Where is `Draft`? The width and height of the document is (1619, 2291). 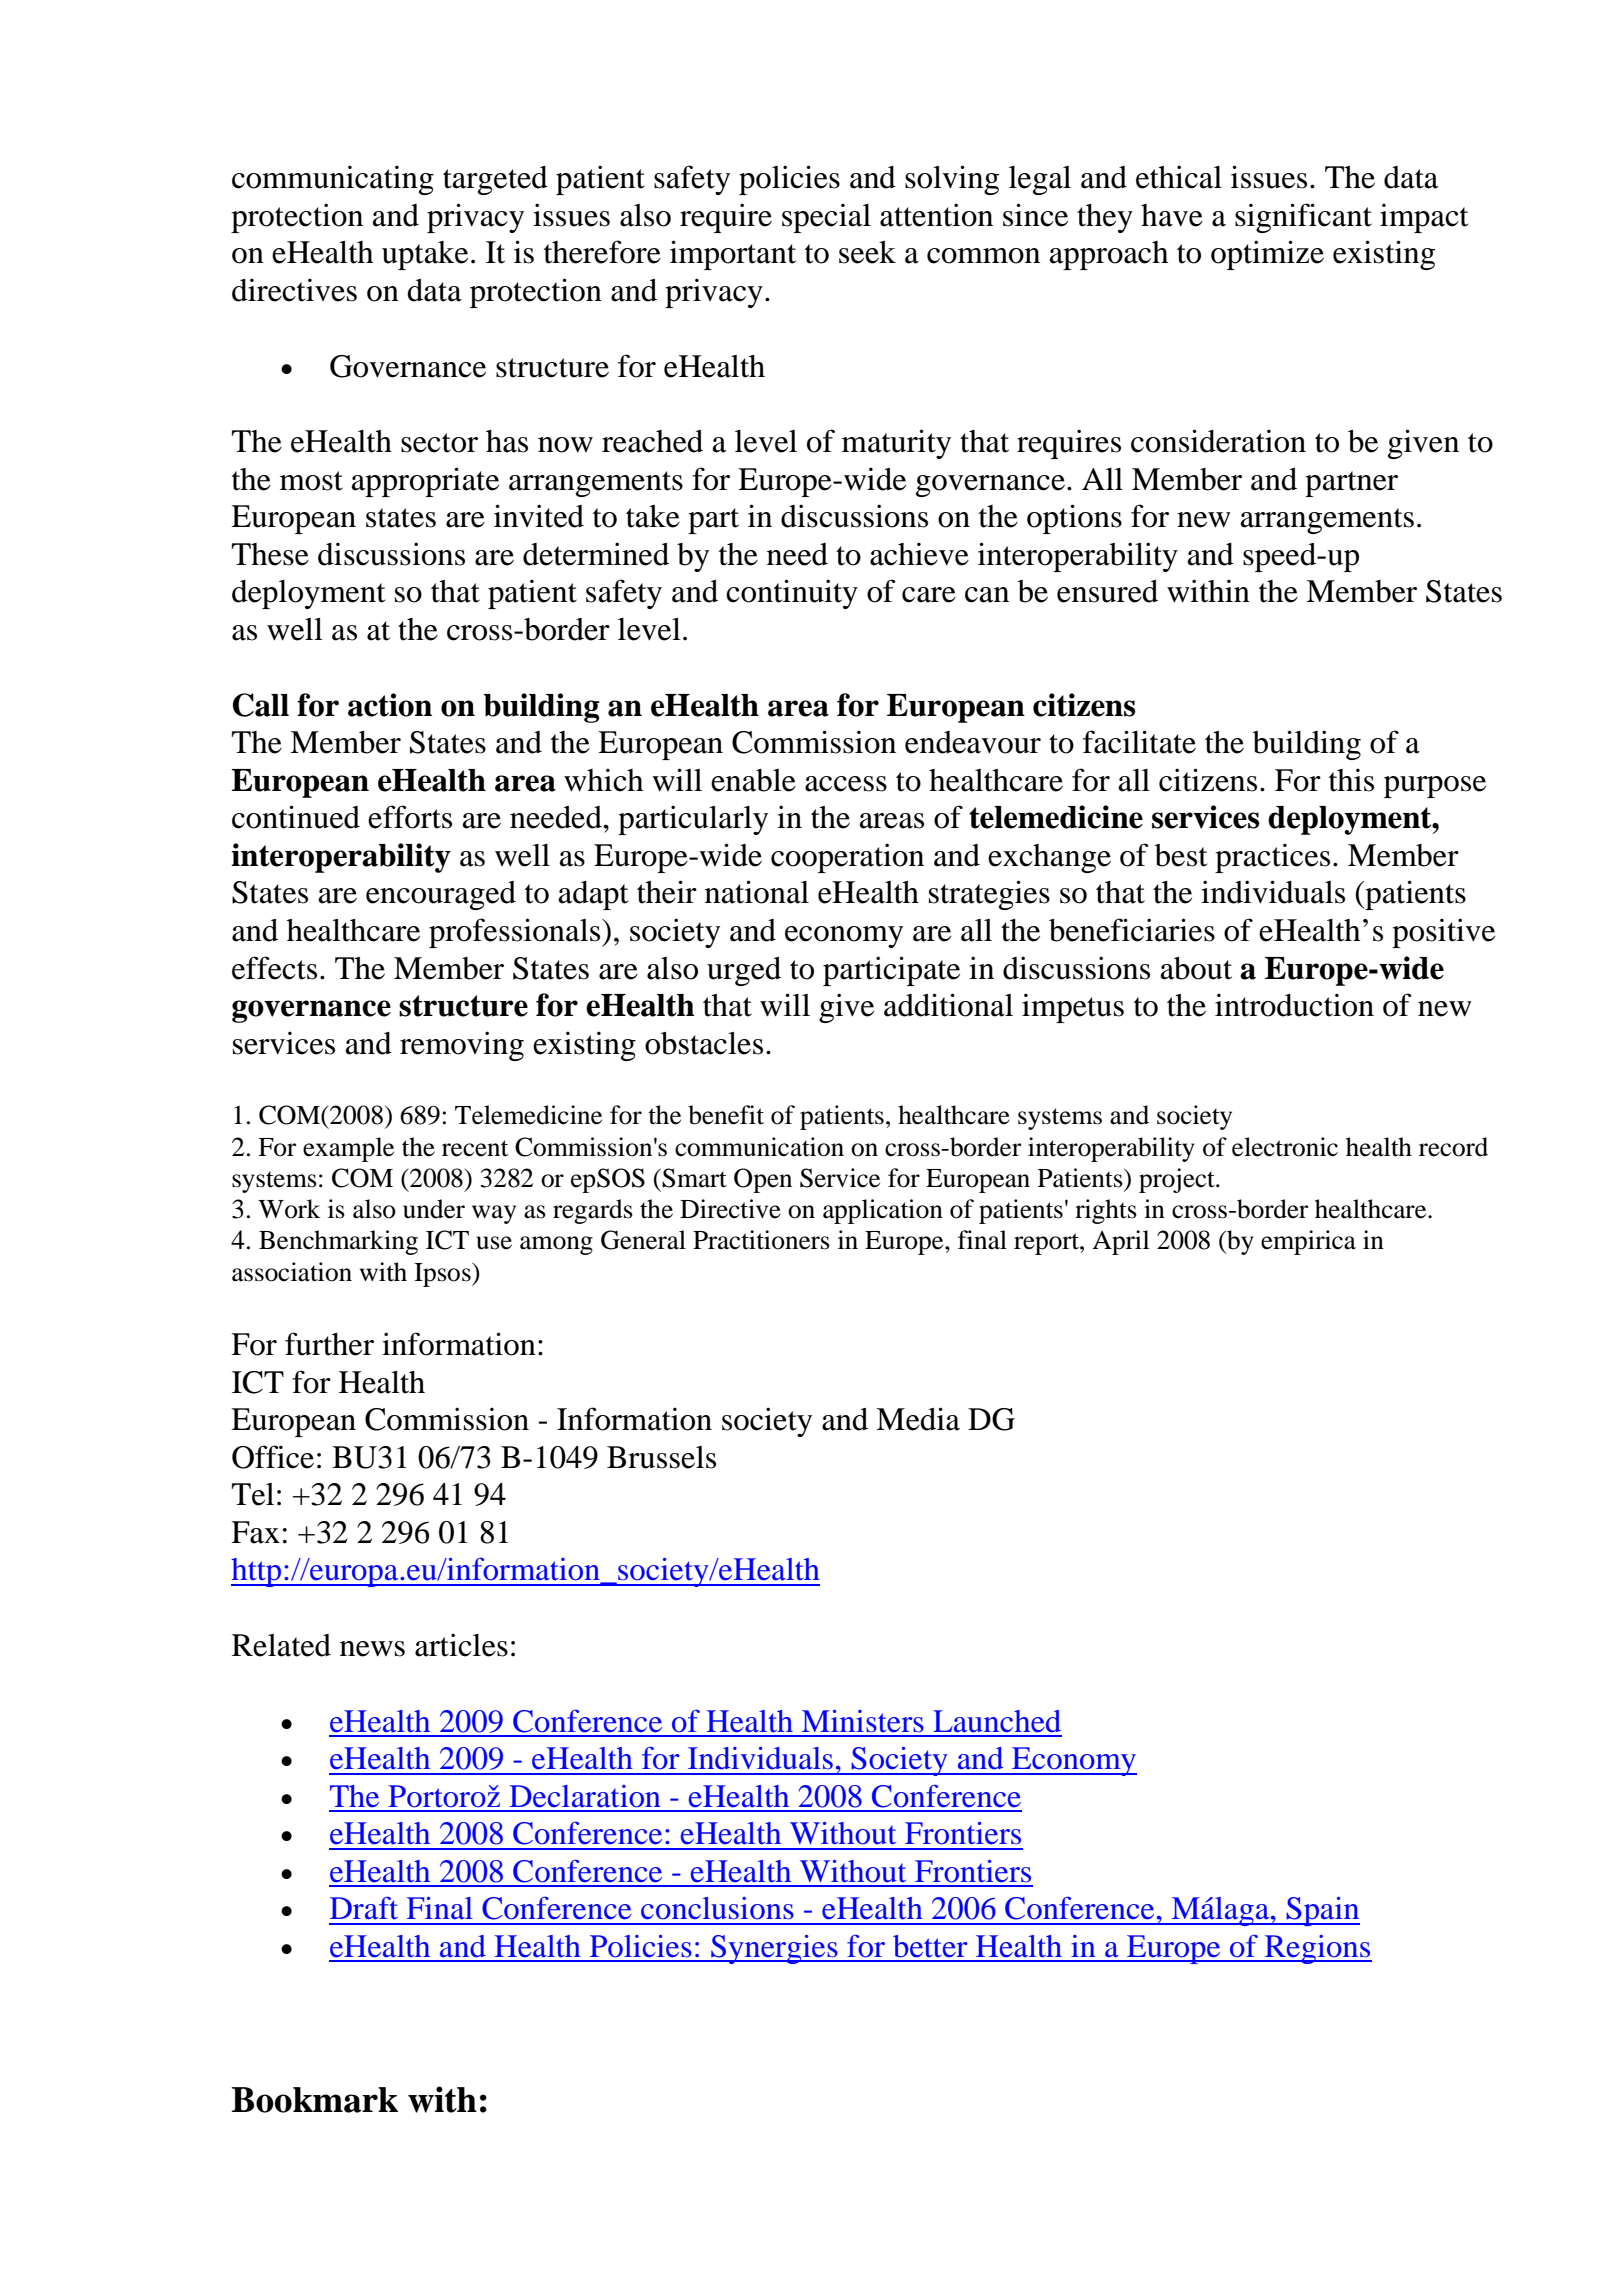
Draft is located at coordinates (364, 1908).
